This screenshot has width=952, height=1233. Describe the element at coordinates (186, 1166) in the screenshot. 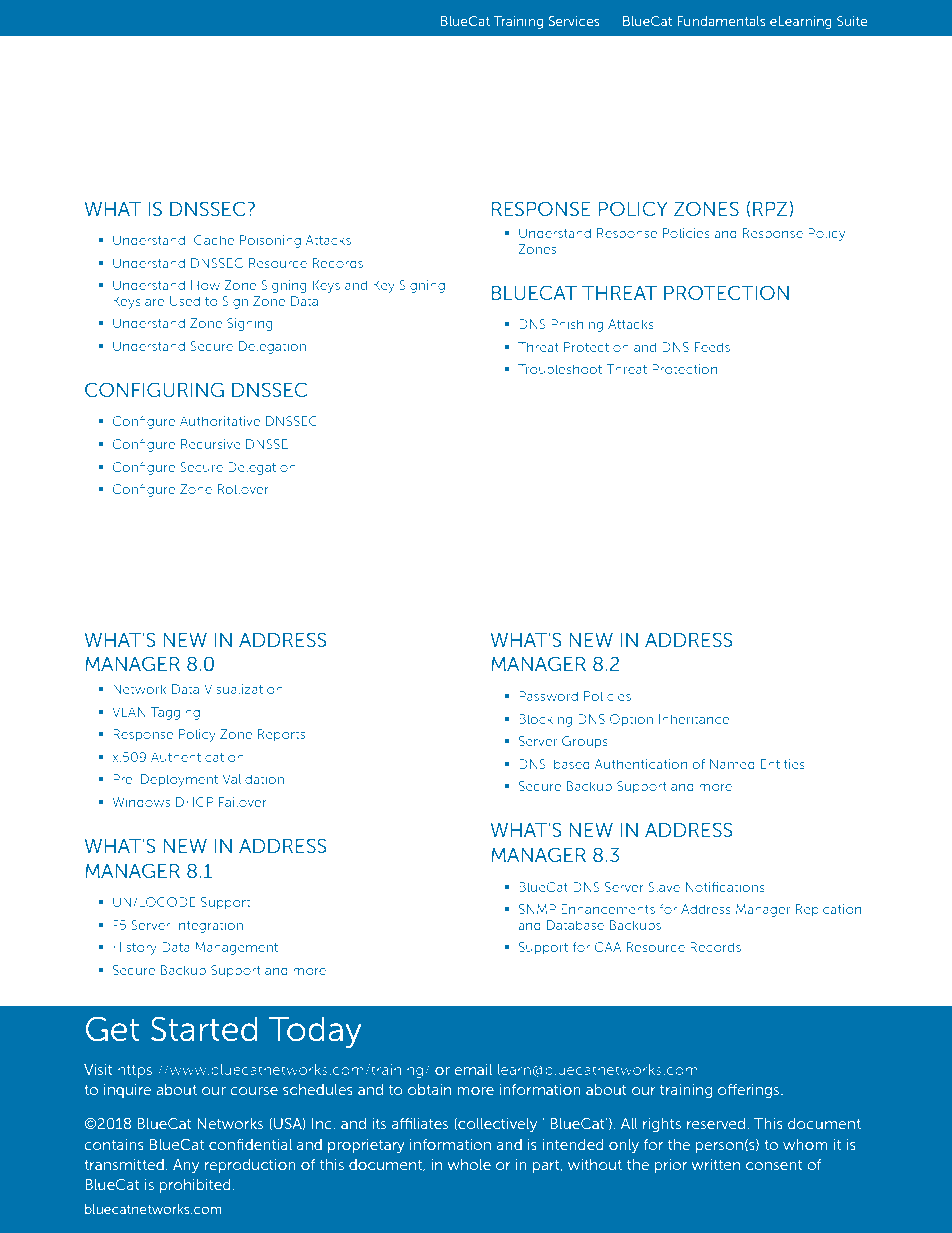

I see `Any` at that location.
